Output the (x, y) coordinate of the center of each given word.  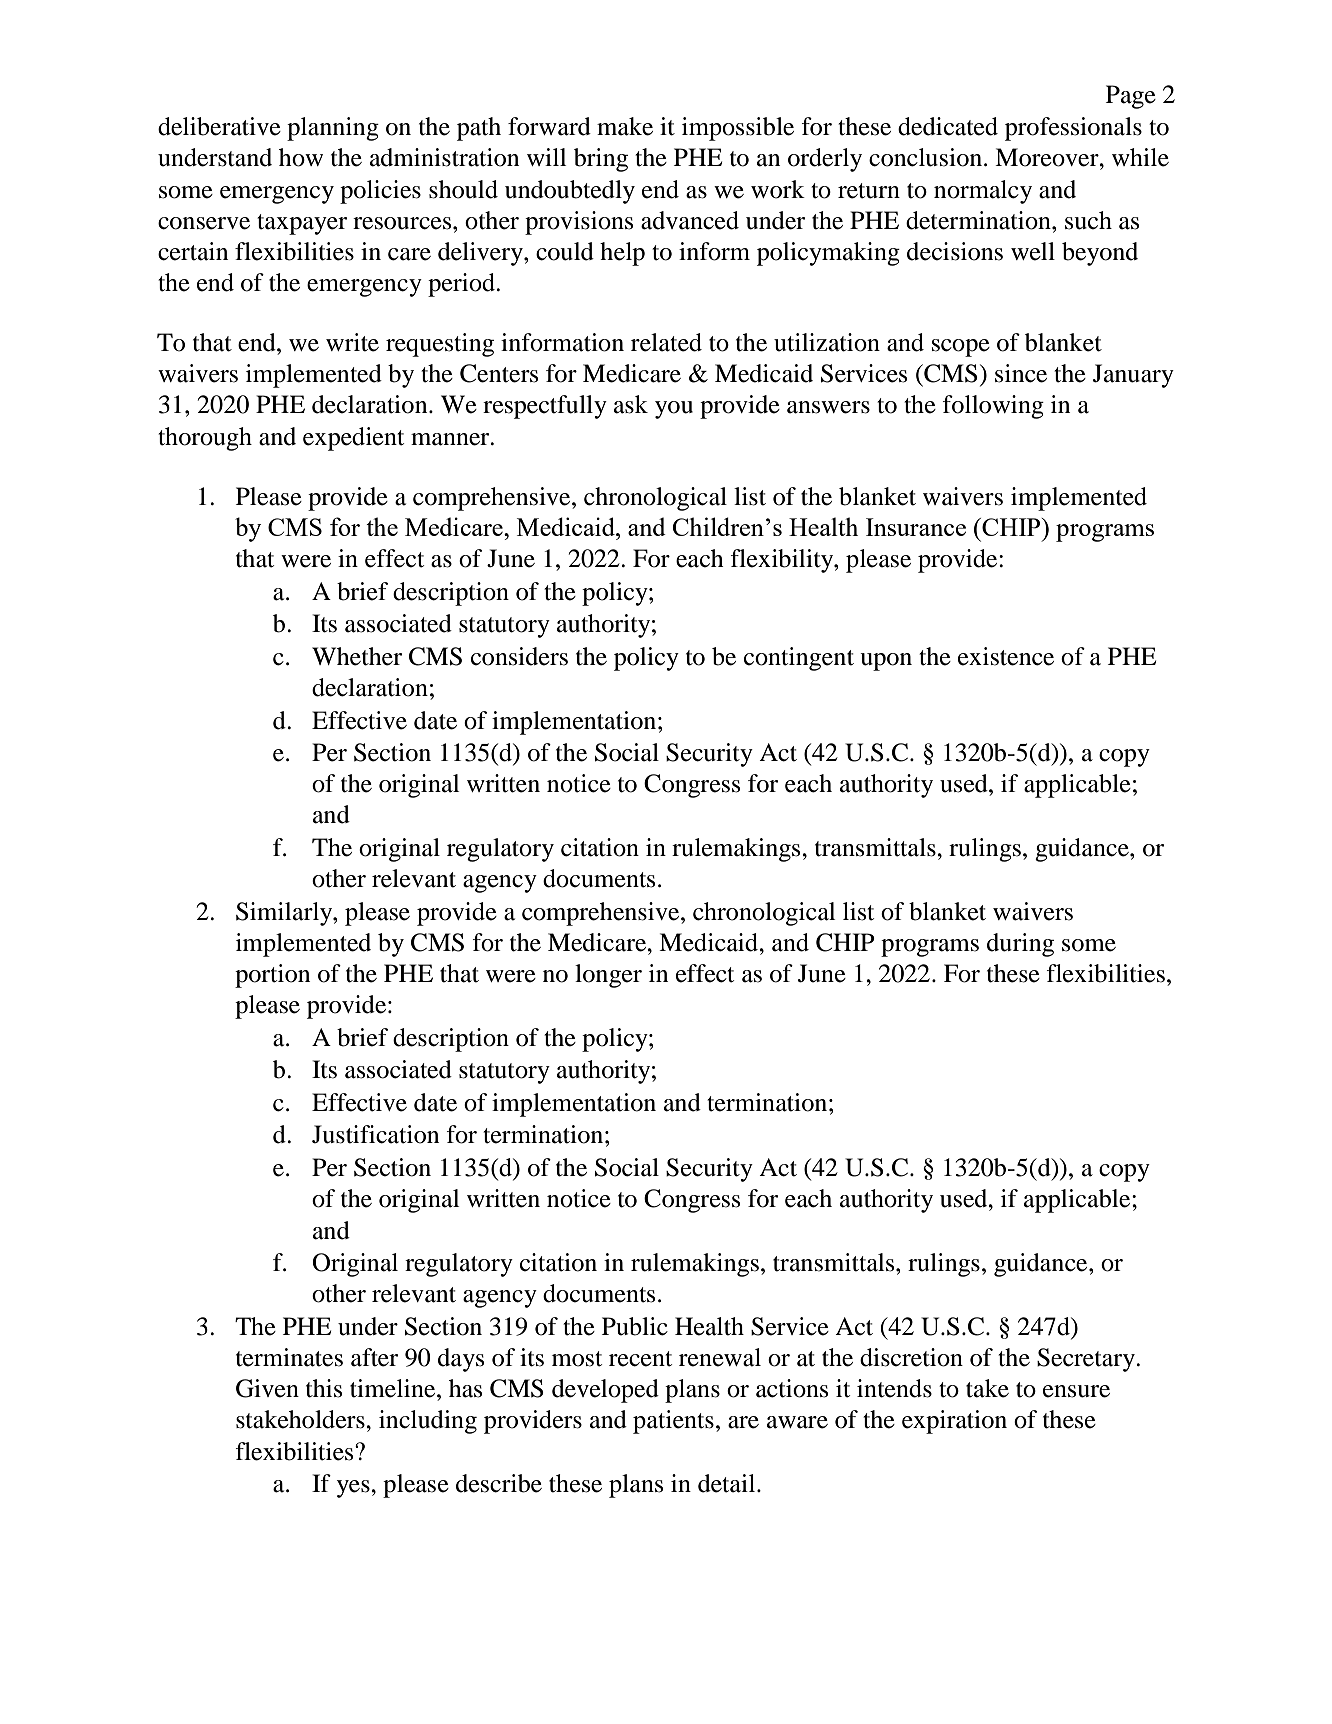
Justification (375, 1134)
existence (1006, 656)
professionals (1073, 129)
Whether (357, 656)
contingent (799, 659)
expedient (353, 439)
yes (354, 1489)
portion (272, 976)
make (625, 126)
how (301, 157)
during (1020, 945)
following (993, 407)
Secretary (1087, 1360)
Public (635, 1326)
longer (608, 976)
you (674, 410)
